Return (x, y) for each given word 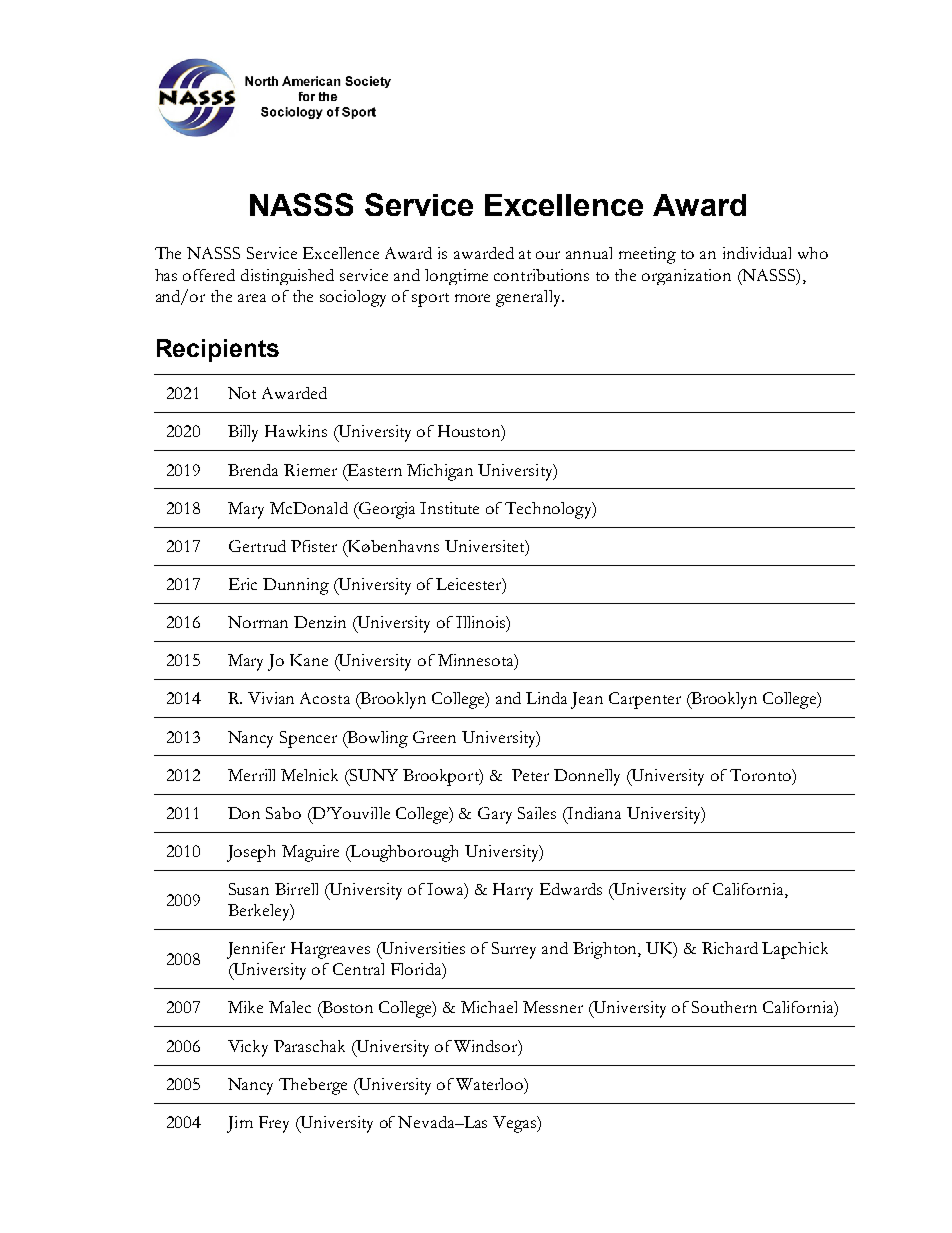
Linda (546, 698)
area (252, 298)
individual (757, 253)
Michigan (440, 472)
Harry (513, 891)
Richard (730, 948)
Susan (249, 889)
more (472, 298)
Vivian (271, 698)
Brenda (253, 470)
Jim (240, 1124)
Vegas (516, 1124)
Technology (549, 510)
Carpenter (645, 700)
